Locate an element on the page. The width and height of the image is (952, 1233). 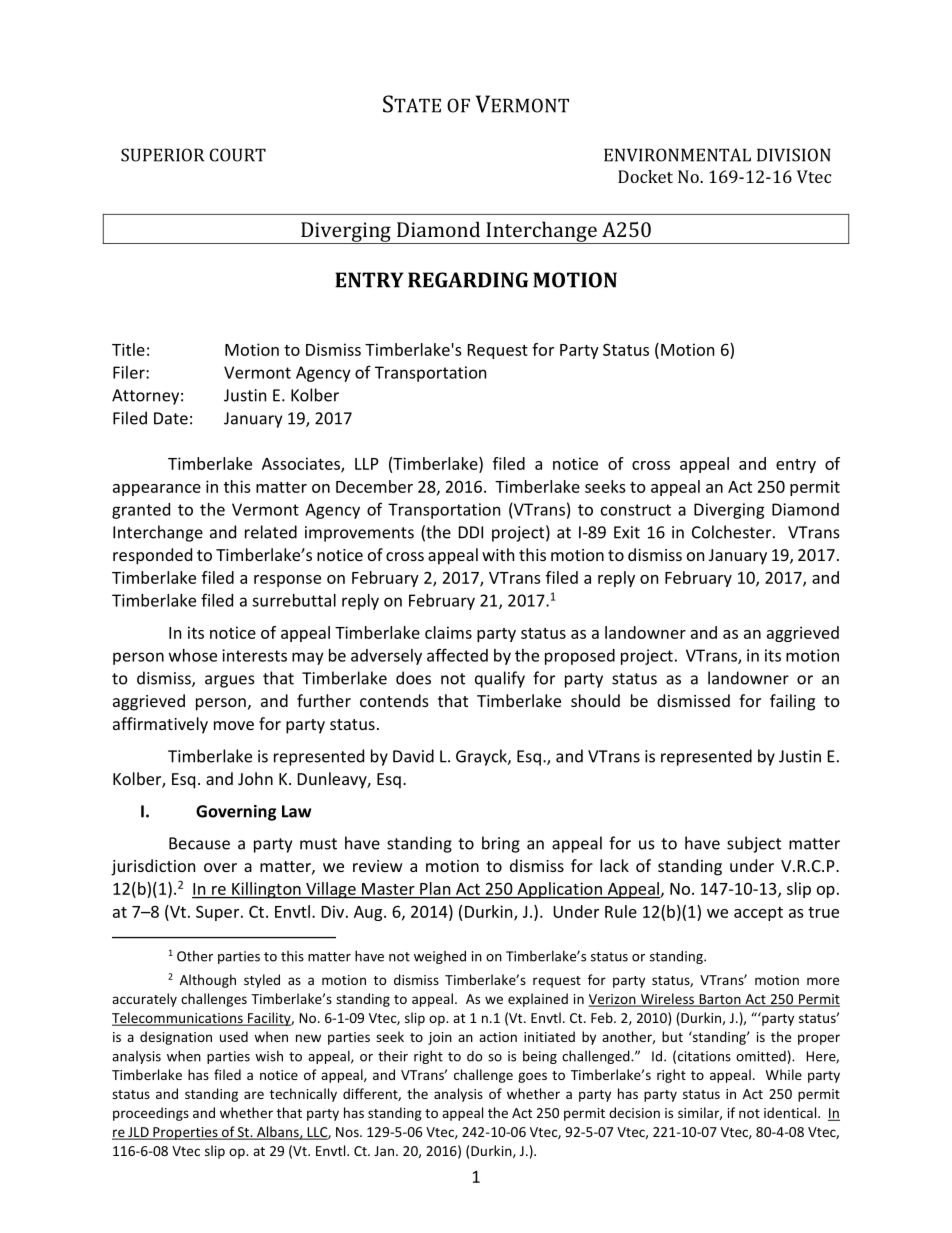
COURT is located at coordinates (238, 155).
